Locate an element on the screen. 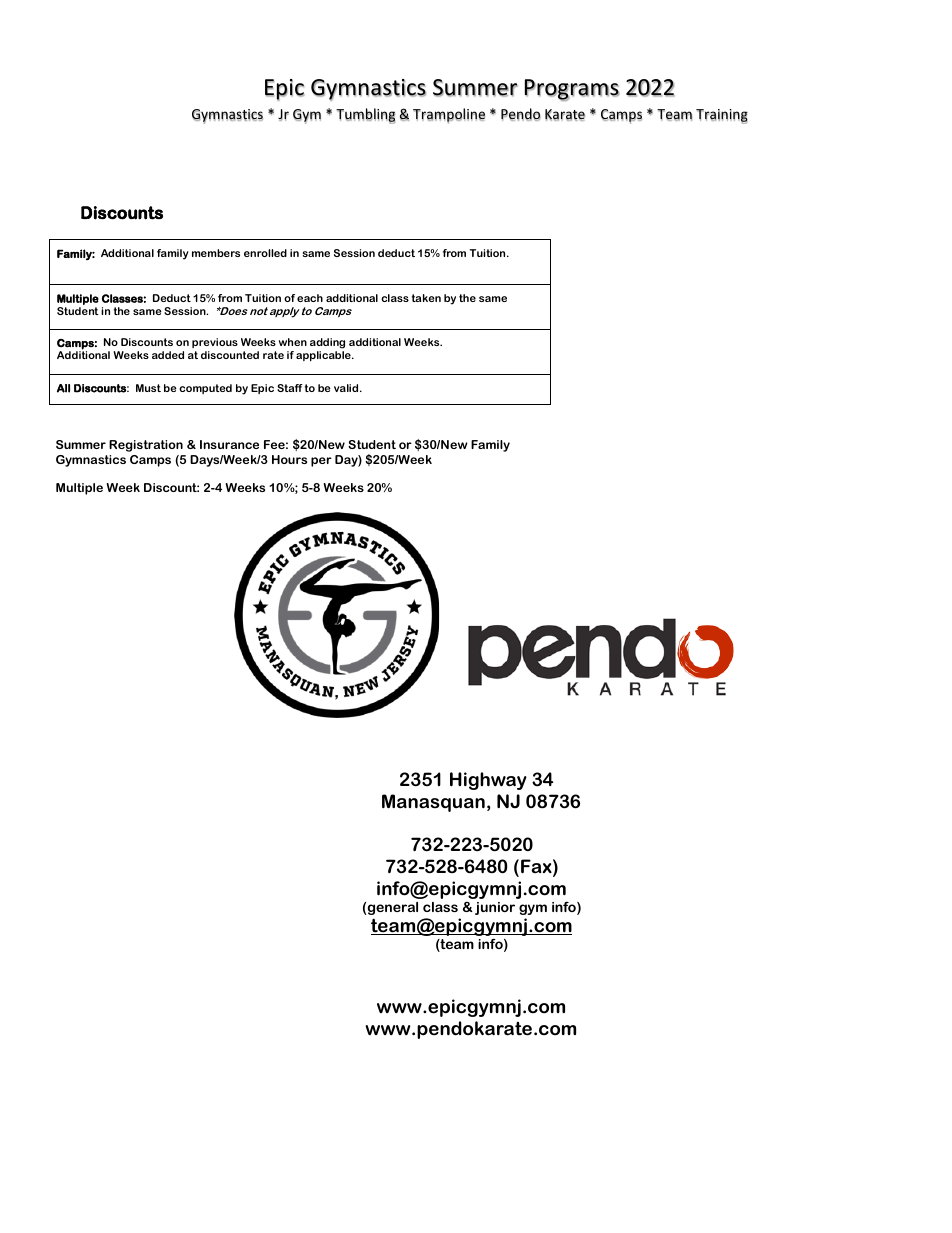 This screenshot has width=952, height=1233. Must is located at coordinates (148, 388).
